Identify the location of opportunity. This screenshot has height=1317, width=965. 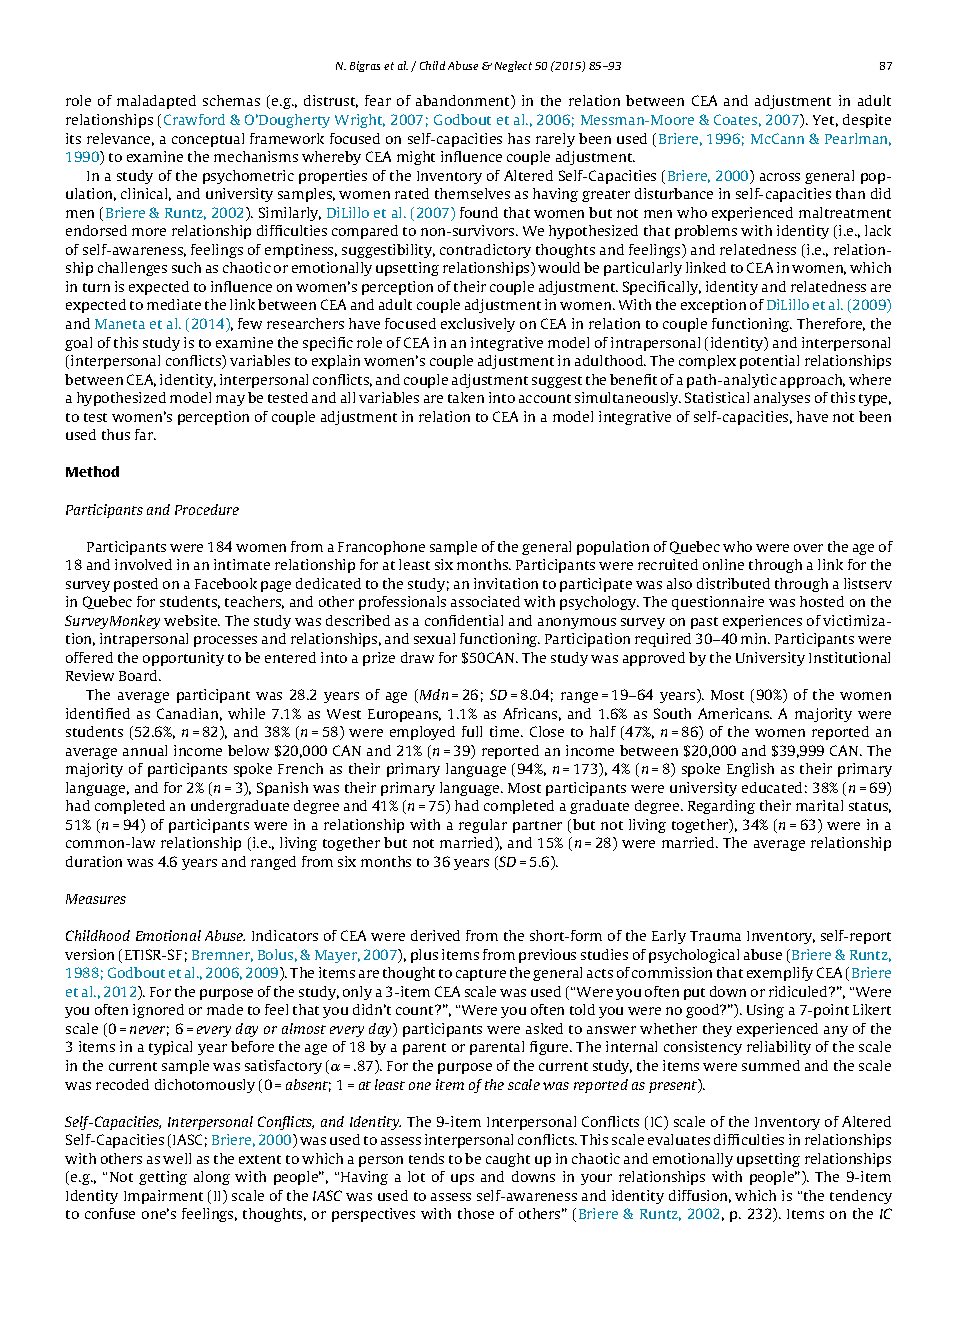
(183, 659).
